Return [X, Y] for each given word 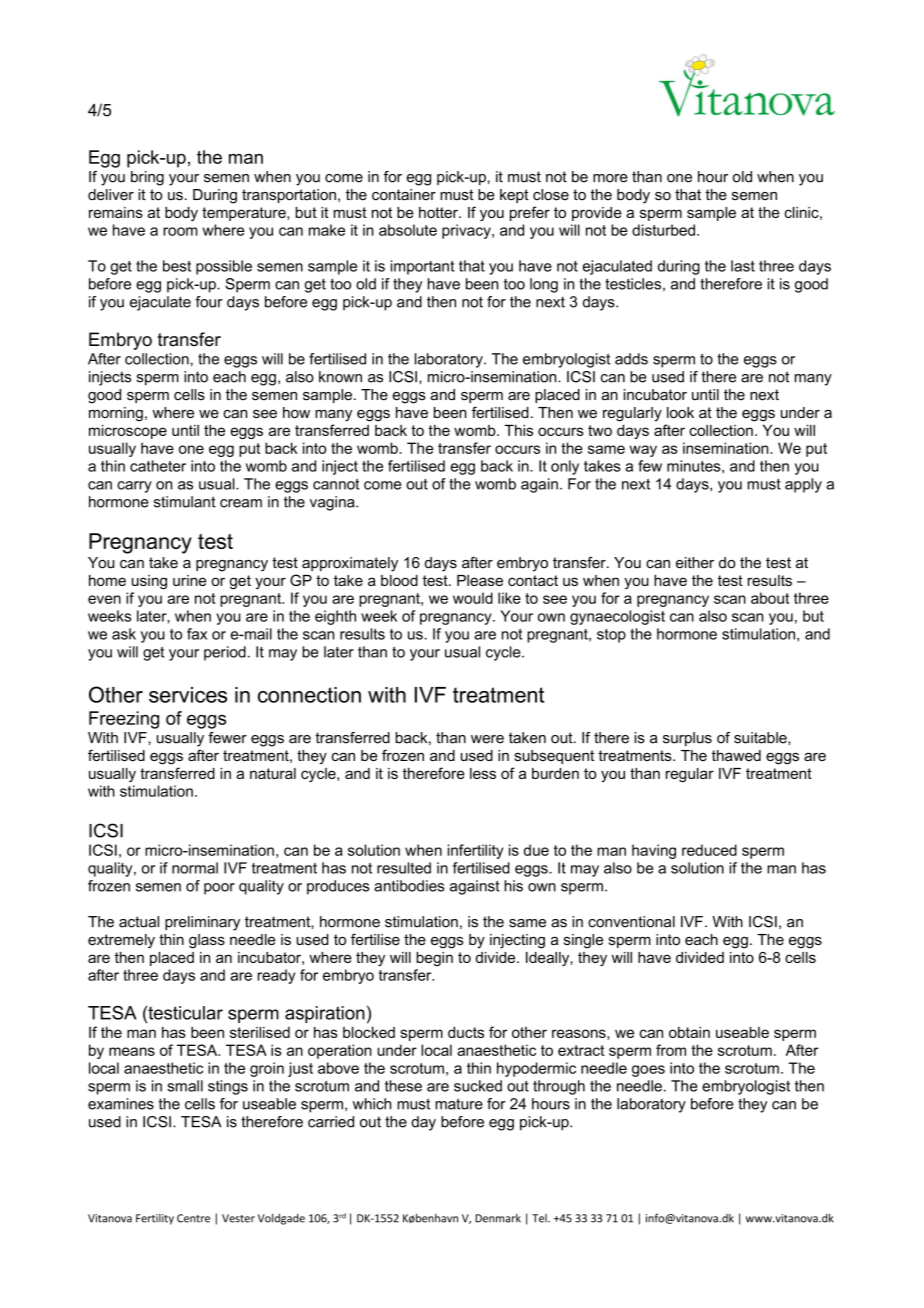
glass [207, 941]
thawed [736, 755]
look [680, 412]
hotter [439, 212]
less [483, 773]
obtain [689, 1032]
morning [116, 414]
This [518, 430]
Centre [193, 1218]
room [180, 231]
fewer [227, 738]
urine [189, 580]
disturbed [663, 230]
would [473, 598]
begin [434, 959]
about [770, 598]
